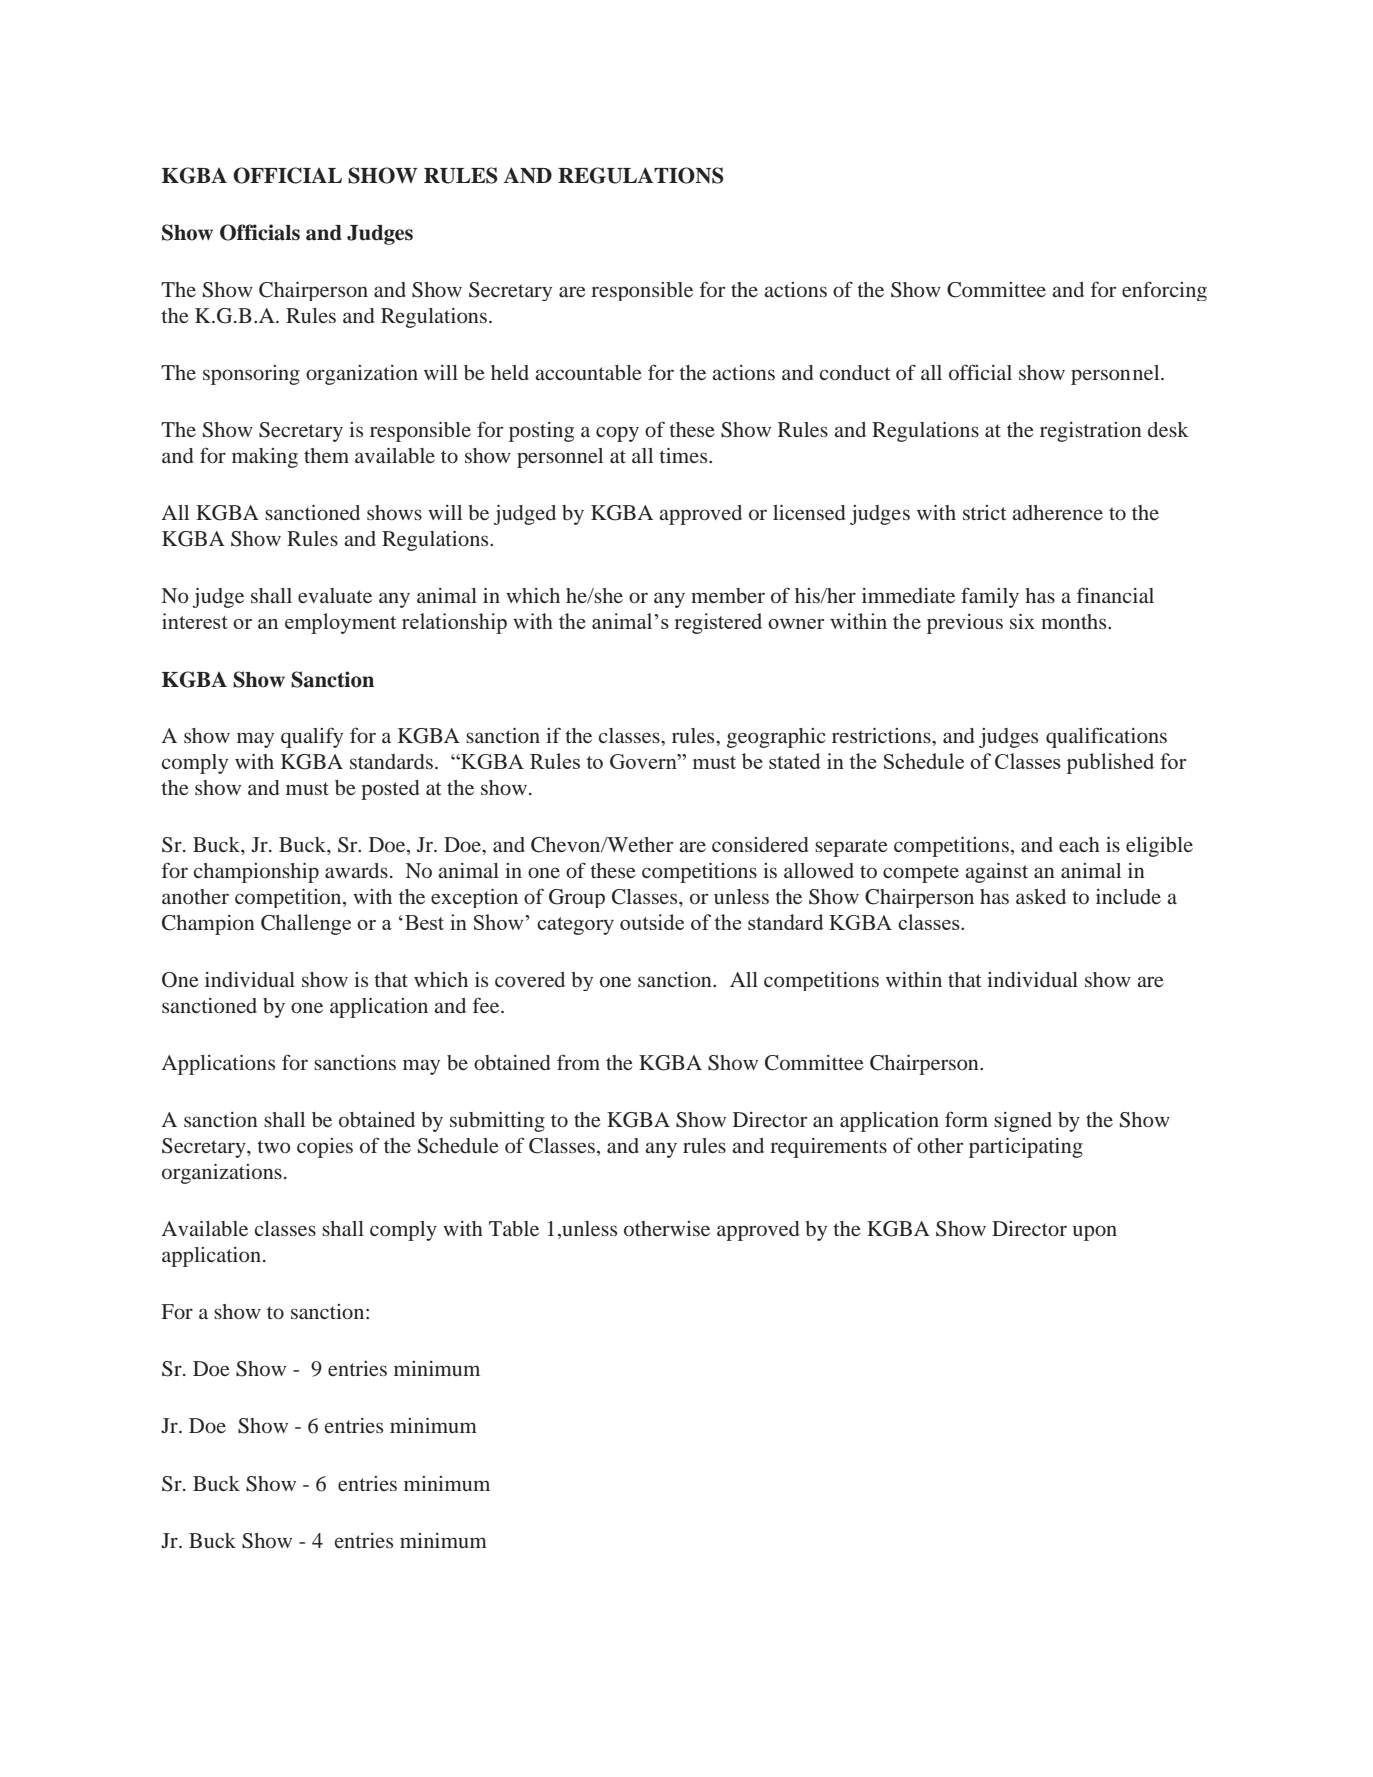 The width and height of the image is (1373, 1777). Describe the element at coordinates (718, 623) in the image. I see `registered` at that location.
